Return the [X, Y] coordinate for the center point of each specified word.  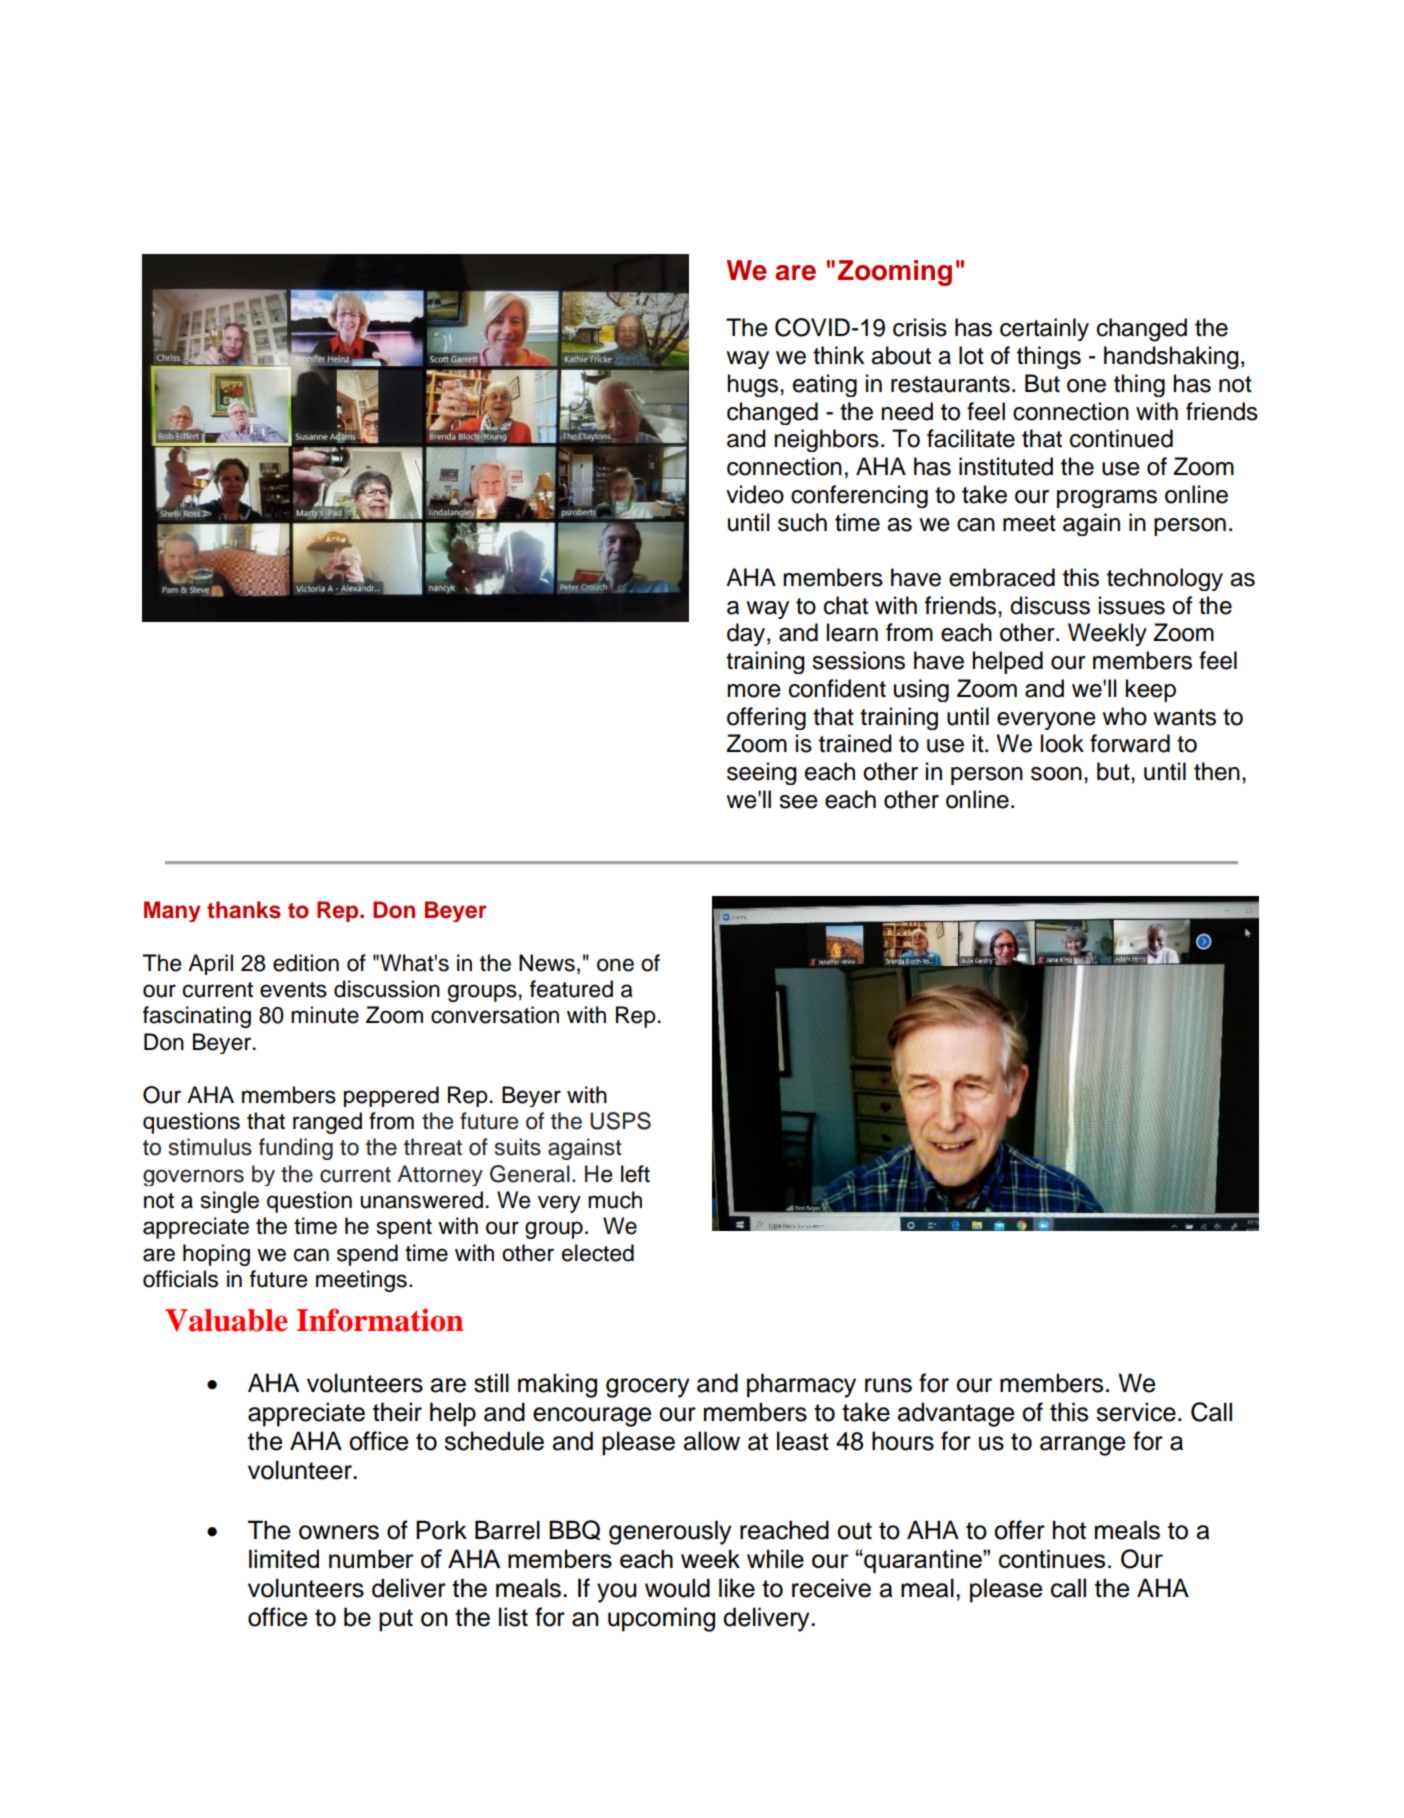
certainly [1044, 329]
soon [1056, 774]
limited [284, 1558]
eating [825, 385]
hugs [754, 385]
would [677, 1588]
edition [306, 963]
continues [1052, 1558]
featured [571, 989]
